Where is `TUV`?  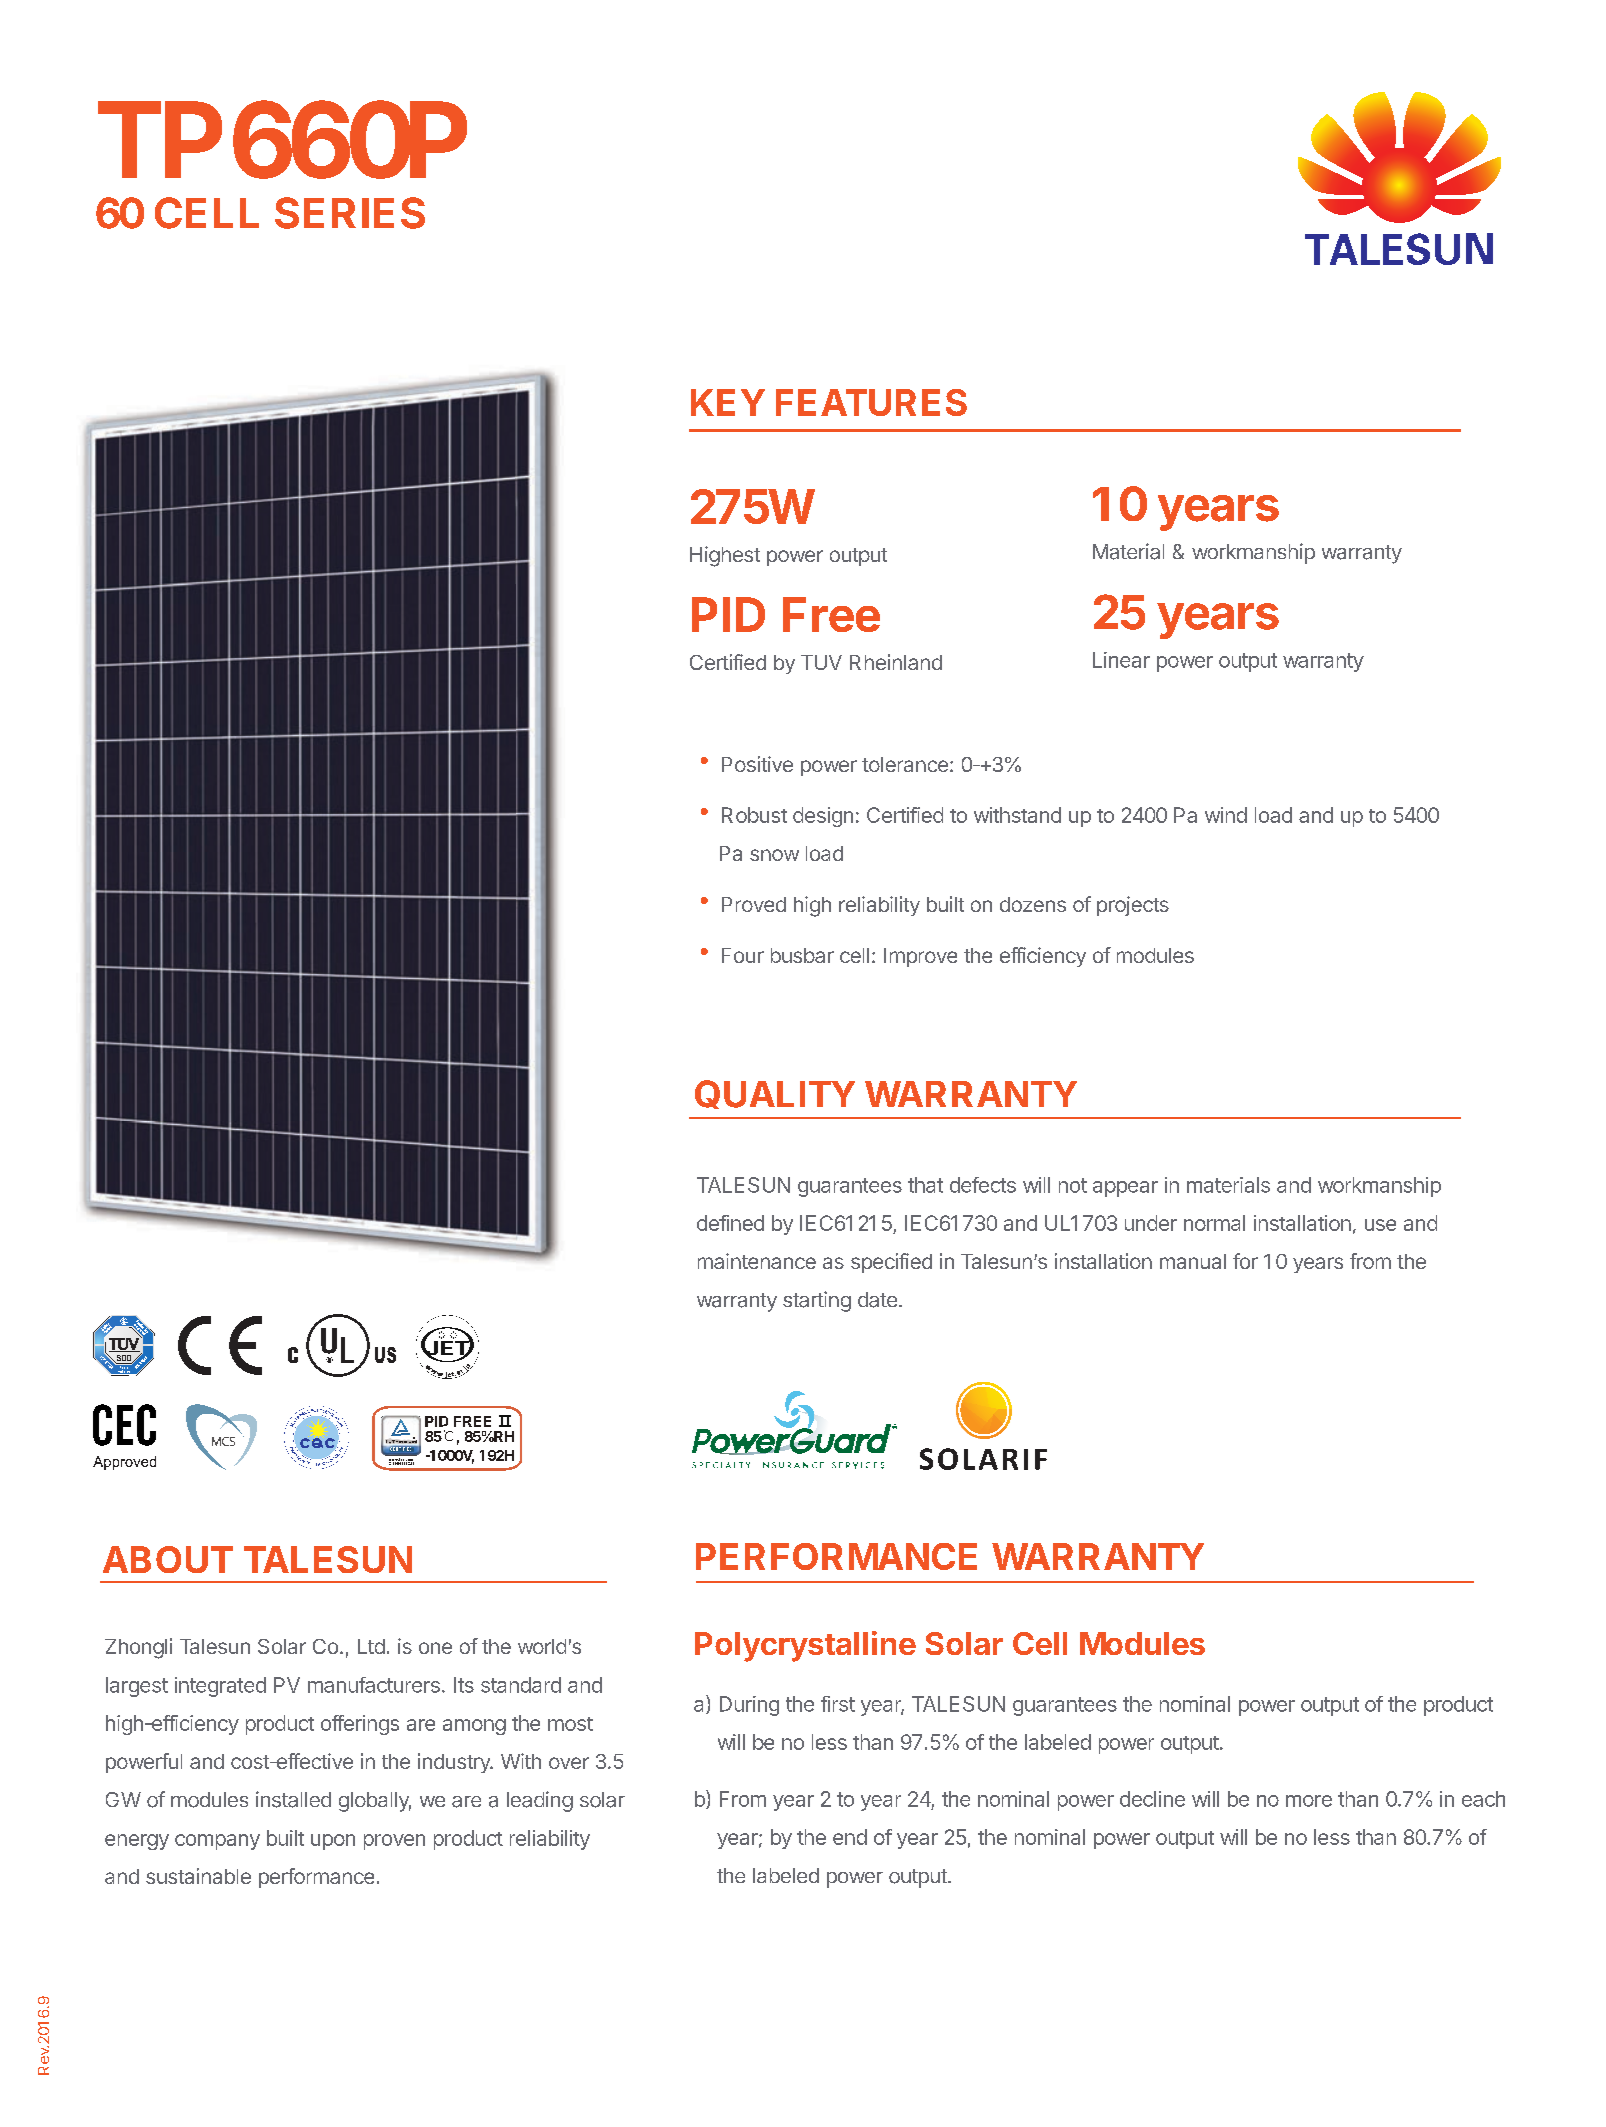 TUV is located at coordinates (821, 662).
